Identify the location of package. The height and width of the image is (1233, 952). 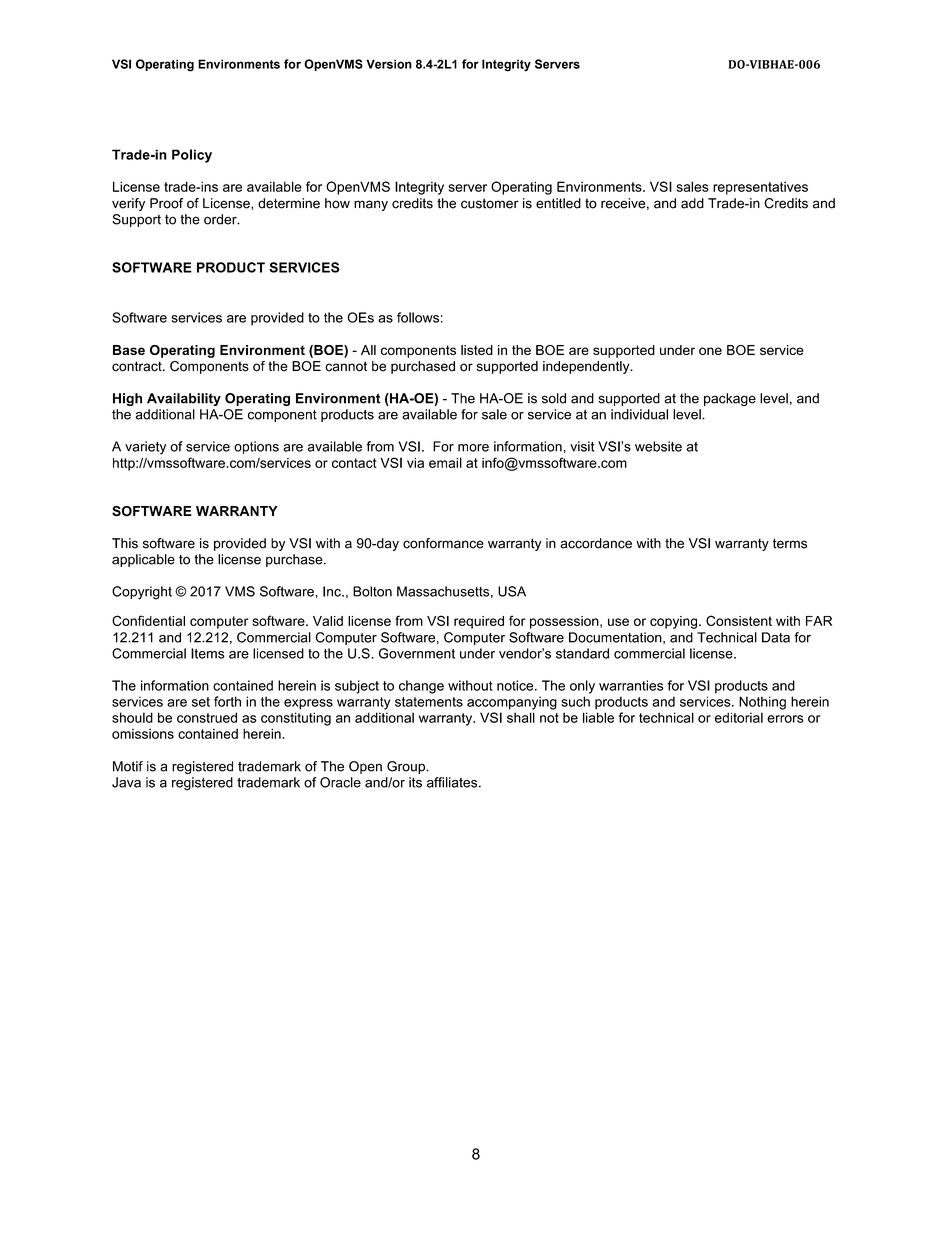
(730, 399).
